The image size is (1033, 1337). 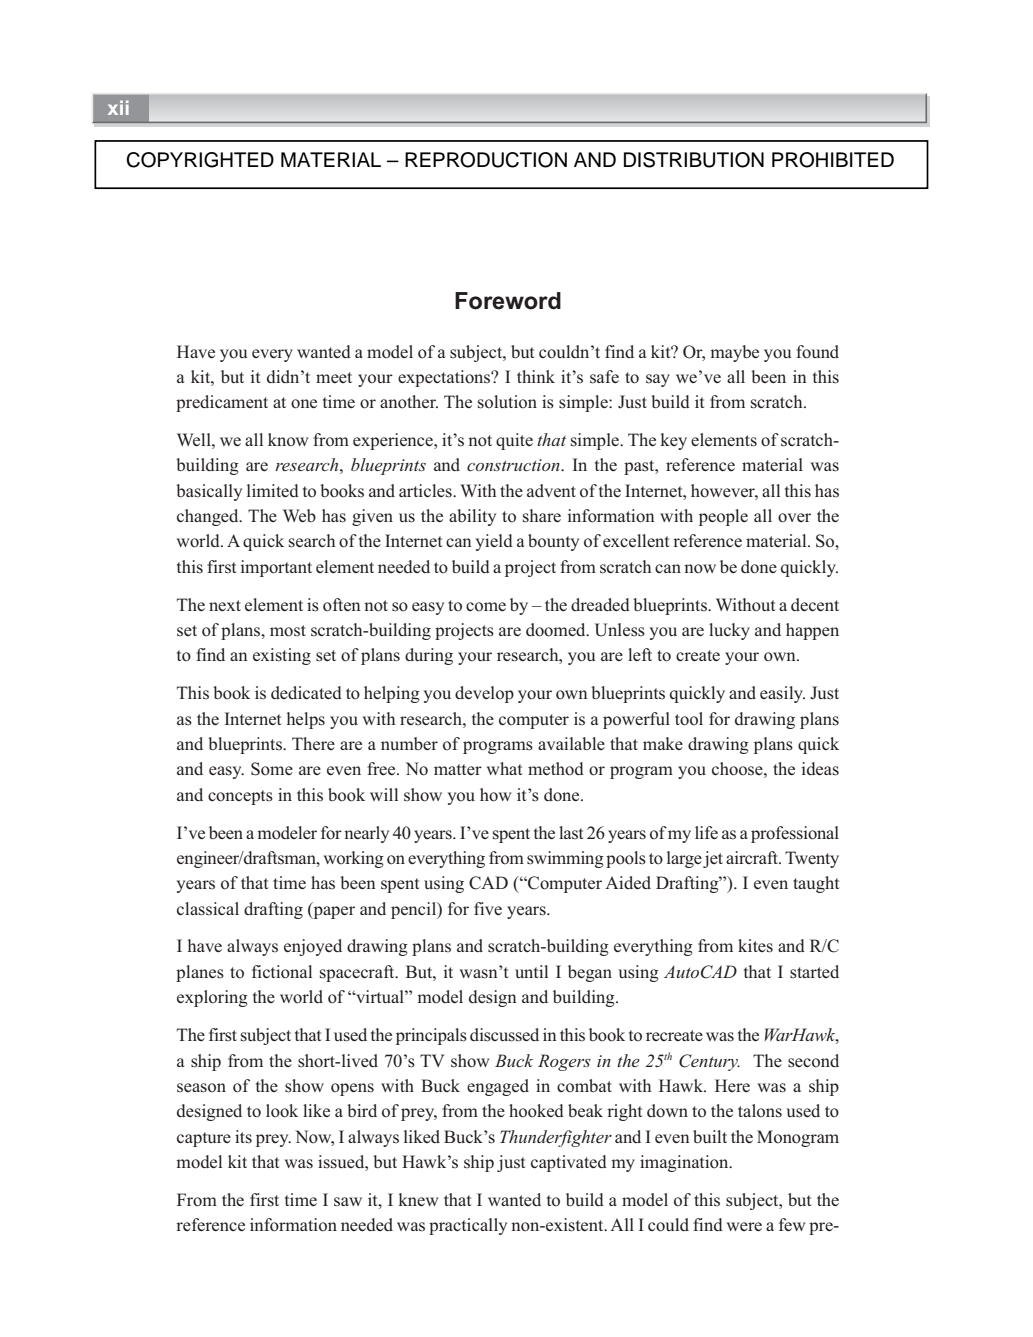 What do you see at coordinates (225, 605) in the document?
I see `next` at bounding box center [225, 605].
